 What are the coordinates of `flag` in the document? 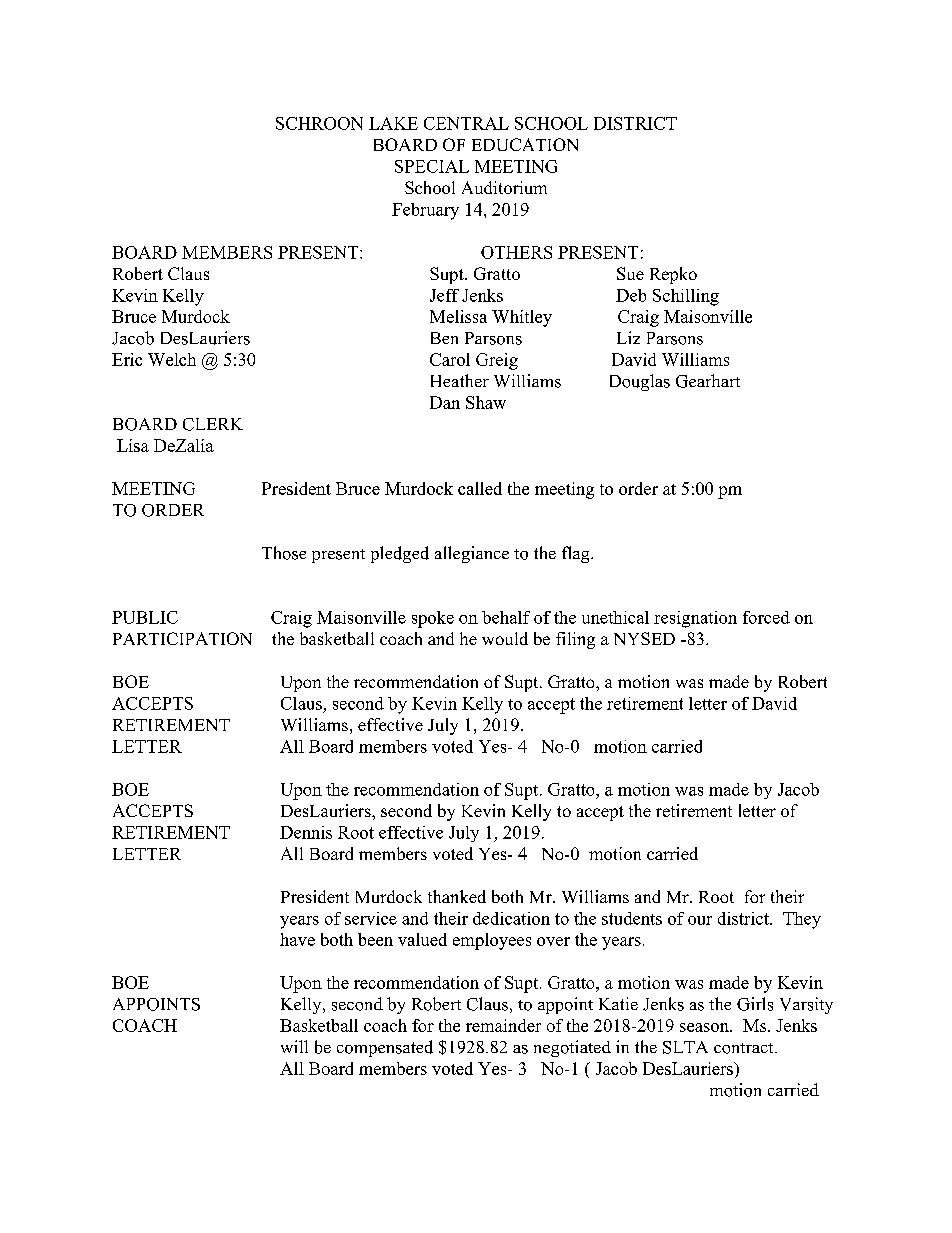 It's located at (577, 554).
